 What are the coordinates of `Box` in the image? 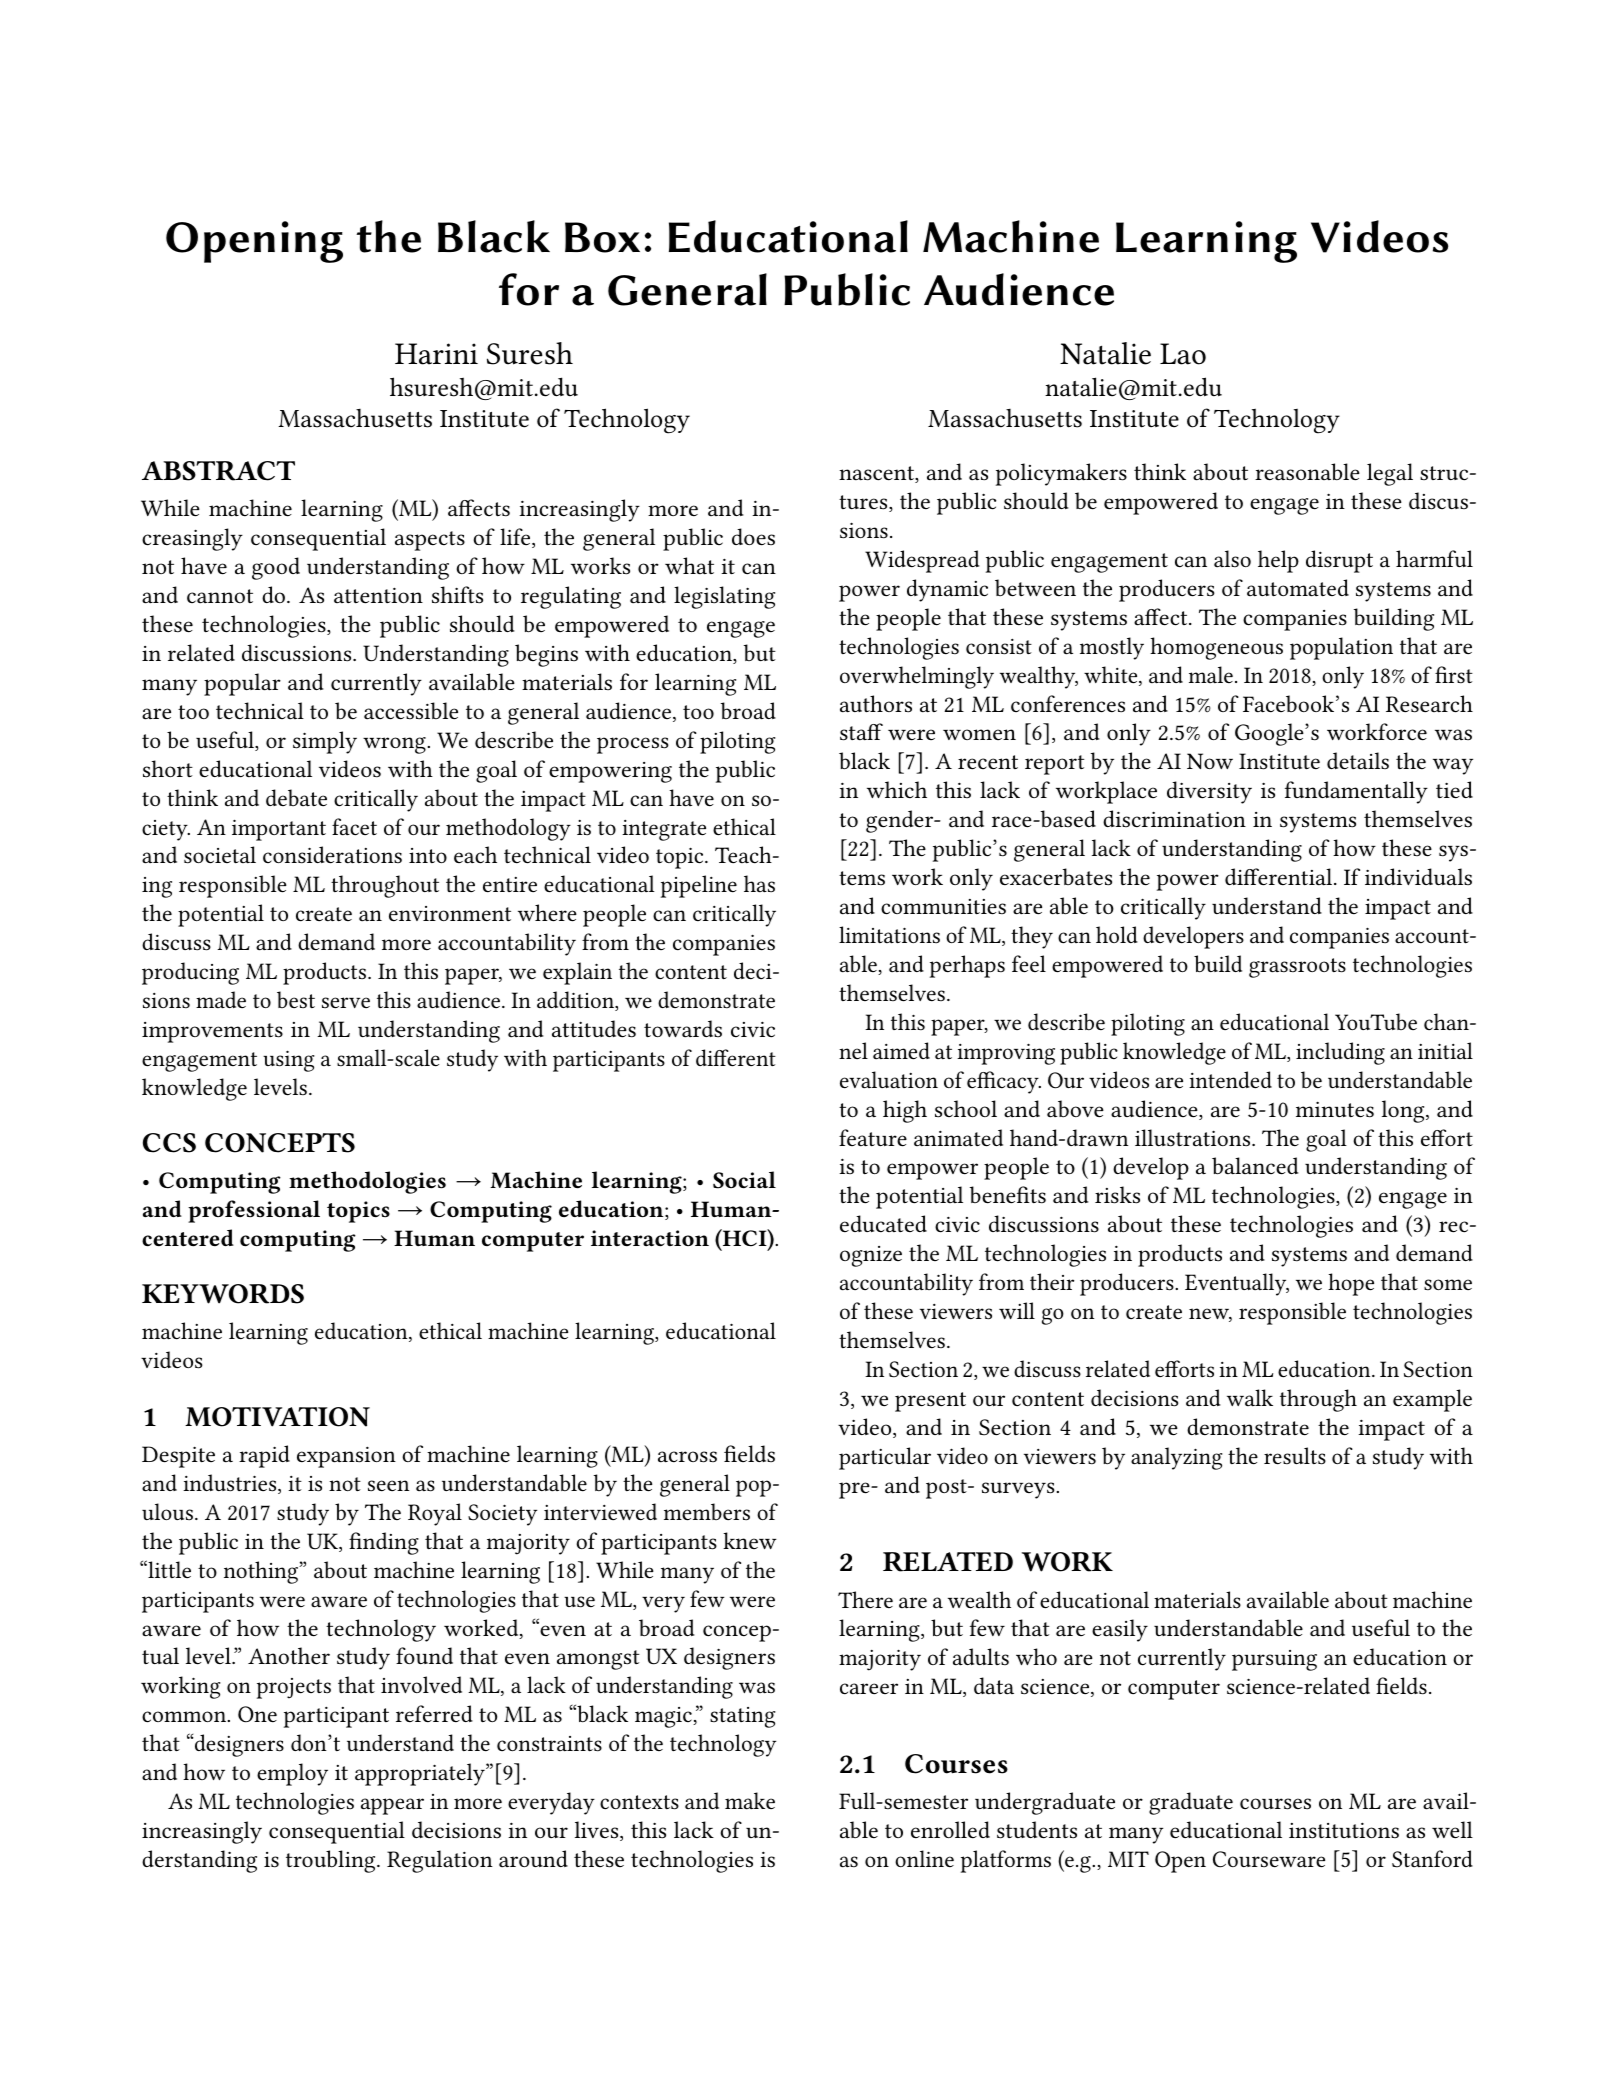 It's located at (602, 237).
